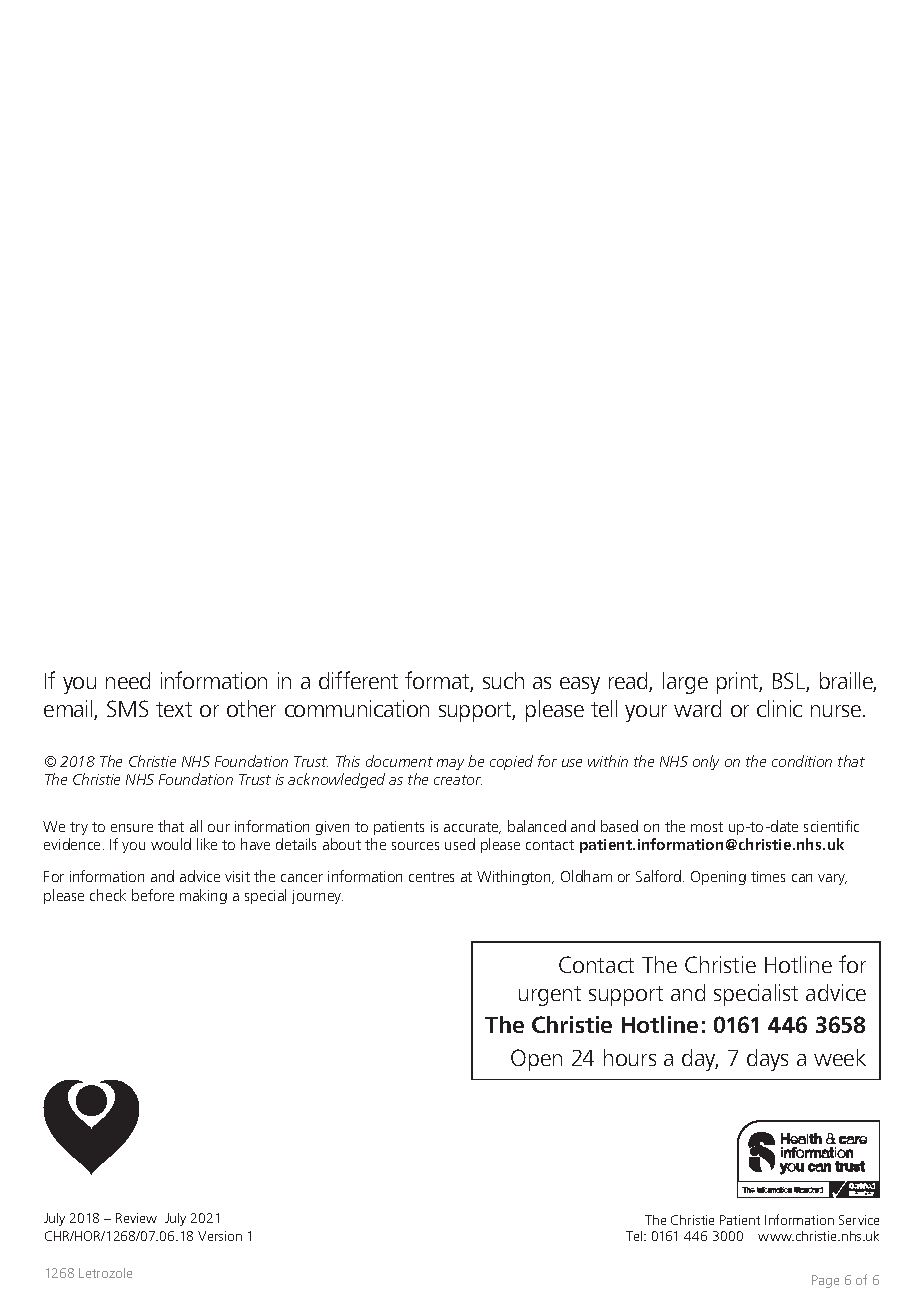  What do you see at coordinates (767, 1060) in the document?
I see `days` at bounding box center [767, 1060].
